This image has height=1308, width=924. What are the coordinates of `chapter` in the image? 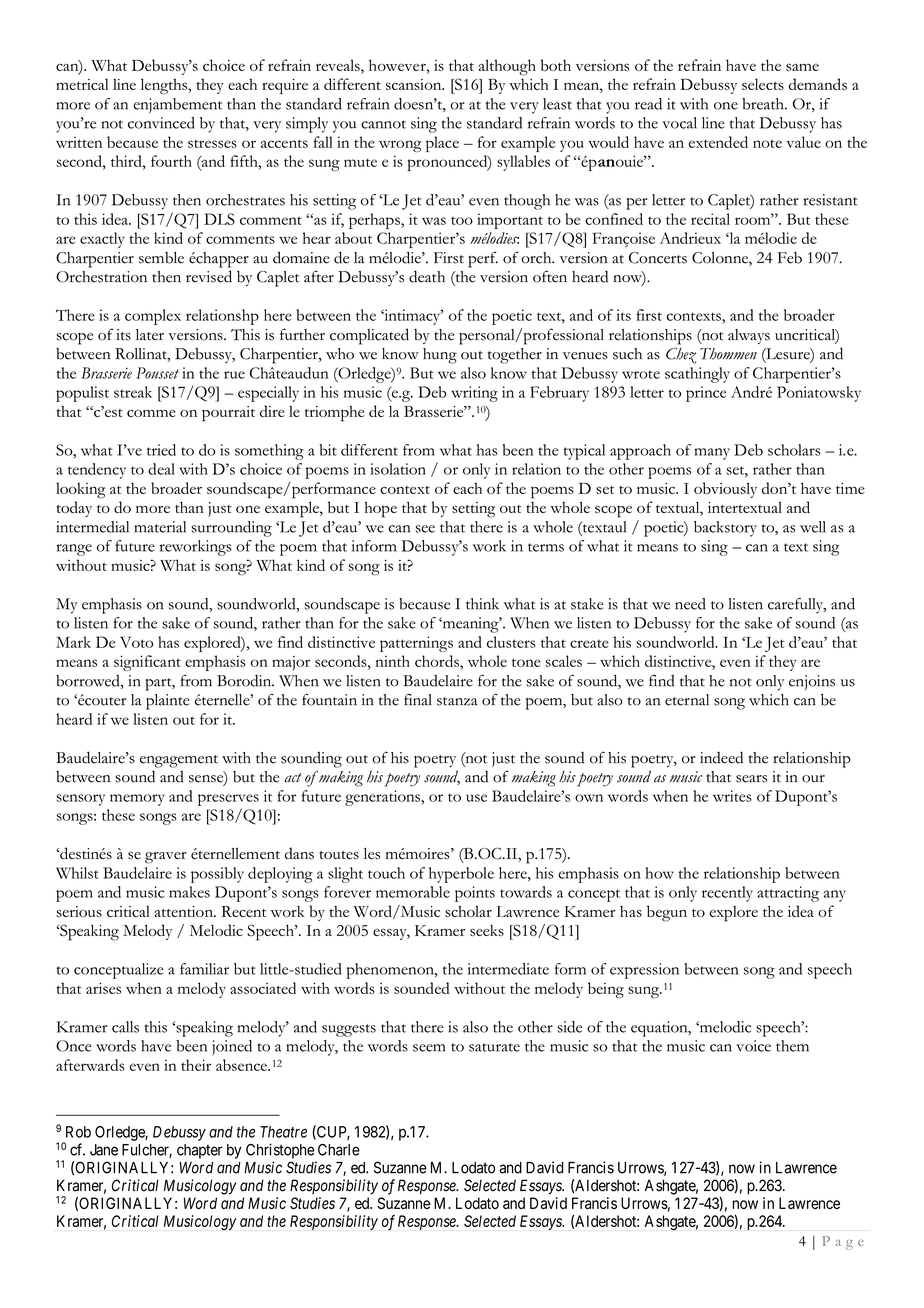 It's located at (199, 1151).
